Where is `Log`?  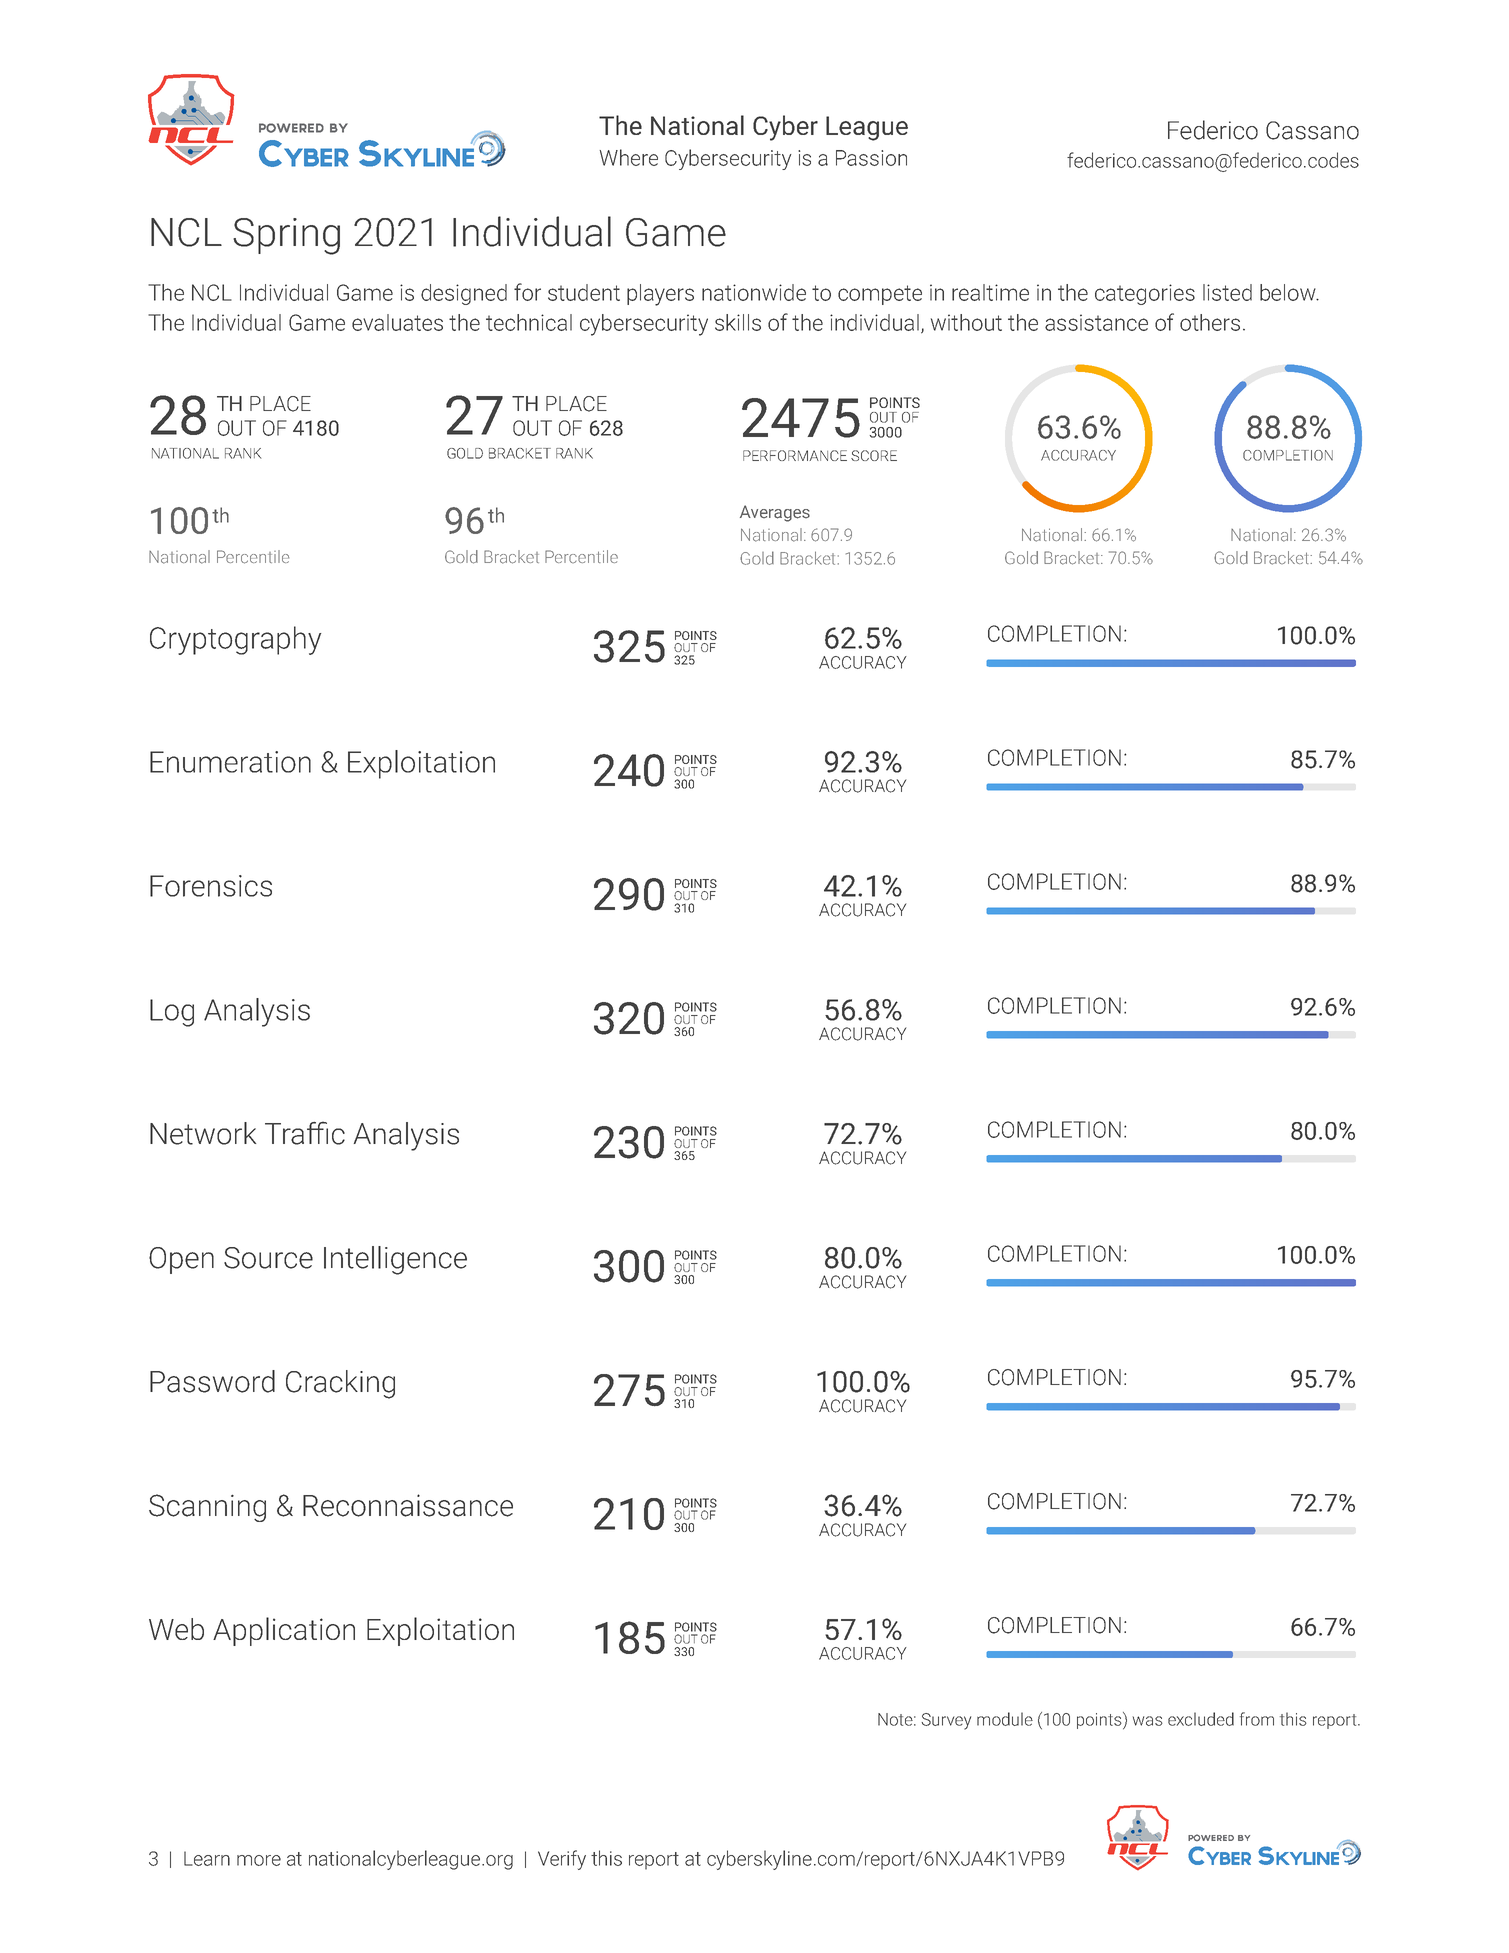
Log is located at coordinates (172, 1013).
